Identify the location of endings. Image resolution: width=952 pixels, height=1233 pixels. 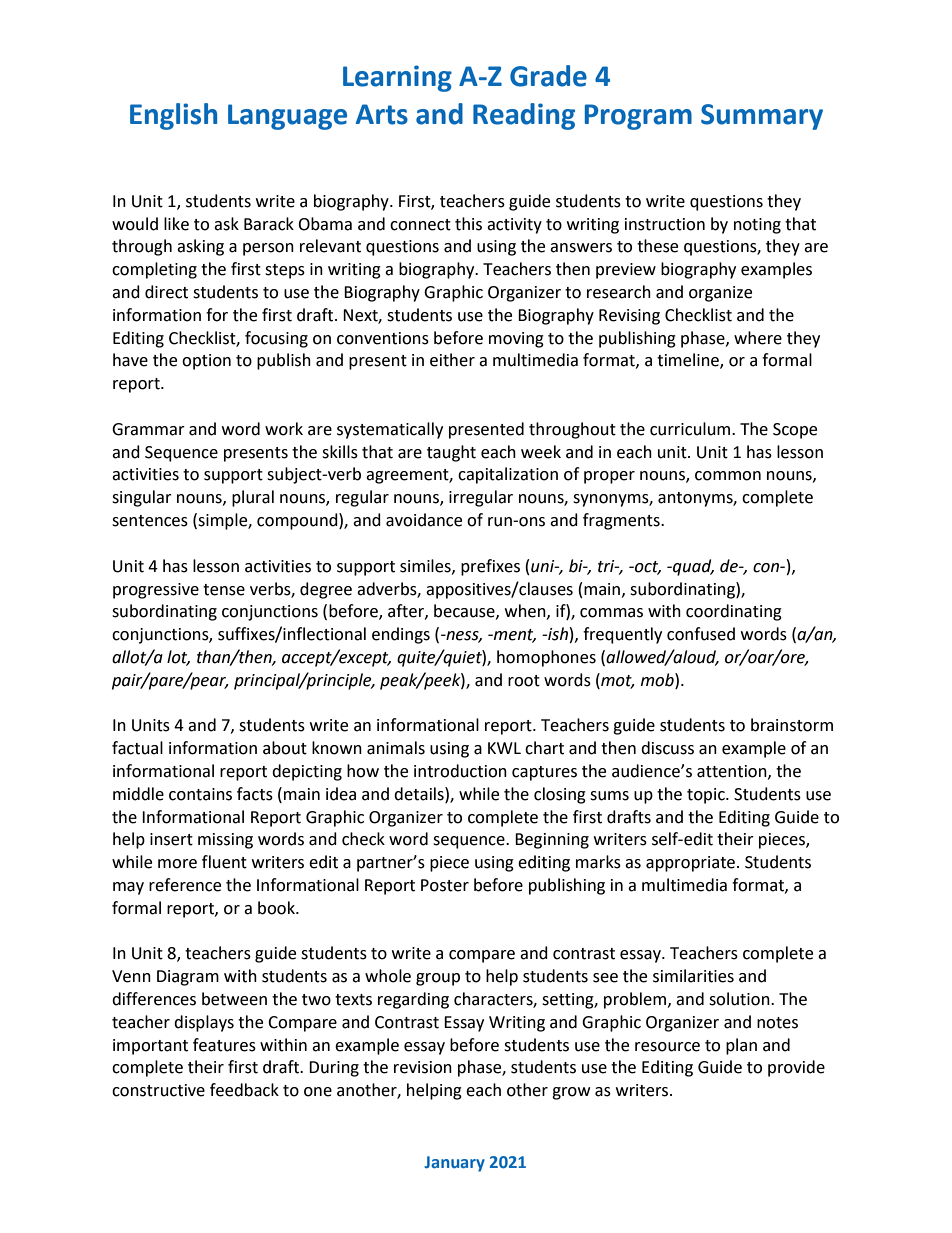
(401, 635).
